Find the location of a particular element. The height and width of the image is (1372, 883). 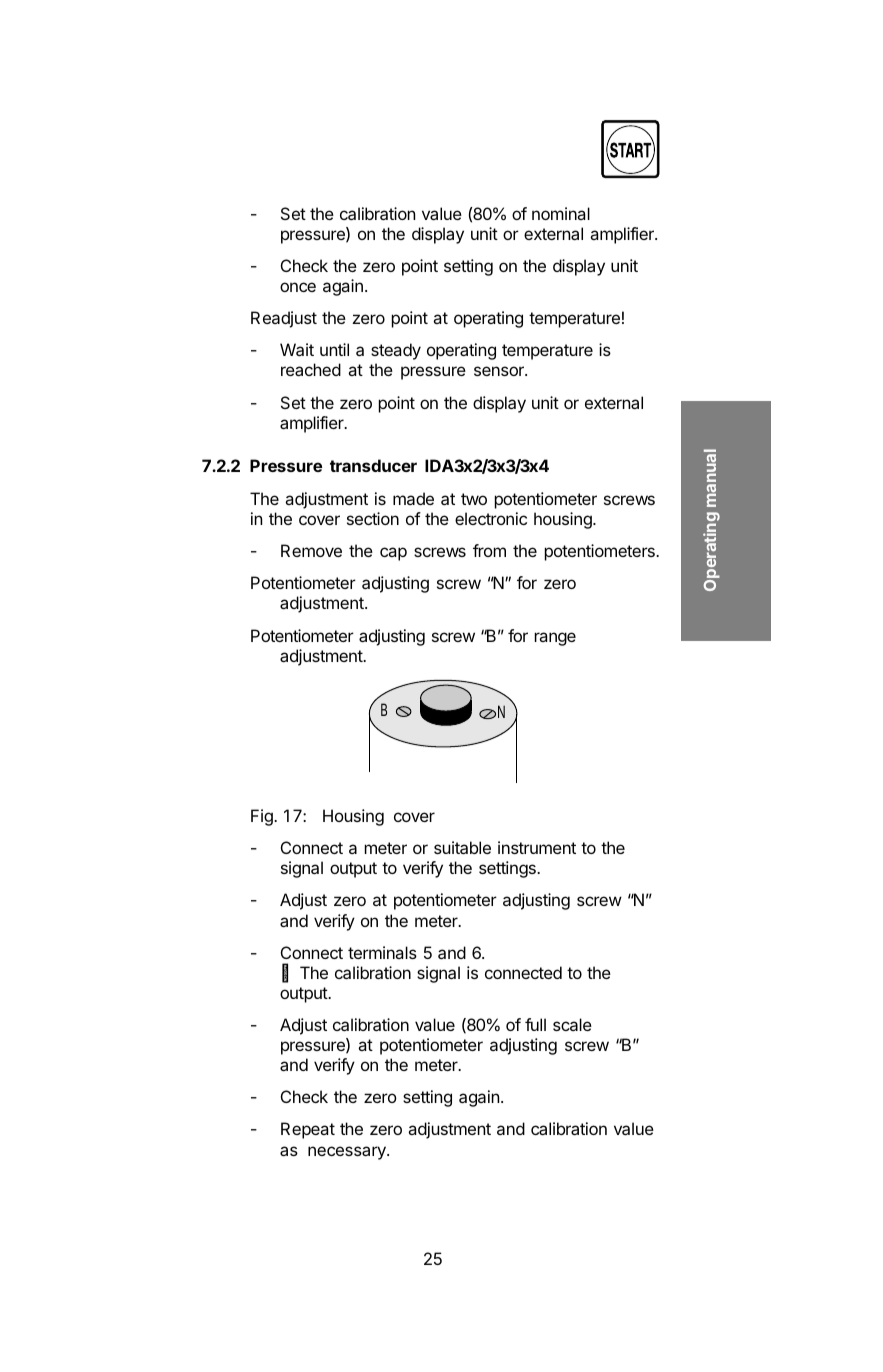

suitable is located at coordinates (462, 847).
